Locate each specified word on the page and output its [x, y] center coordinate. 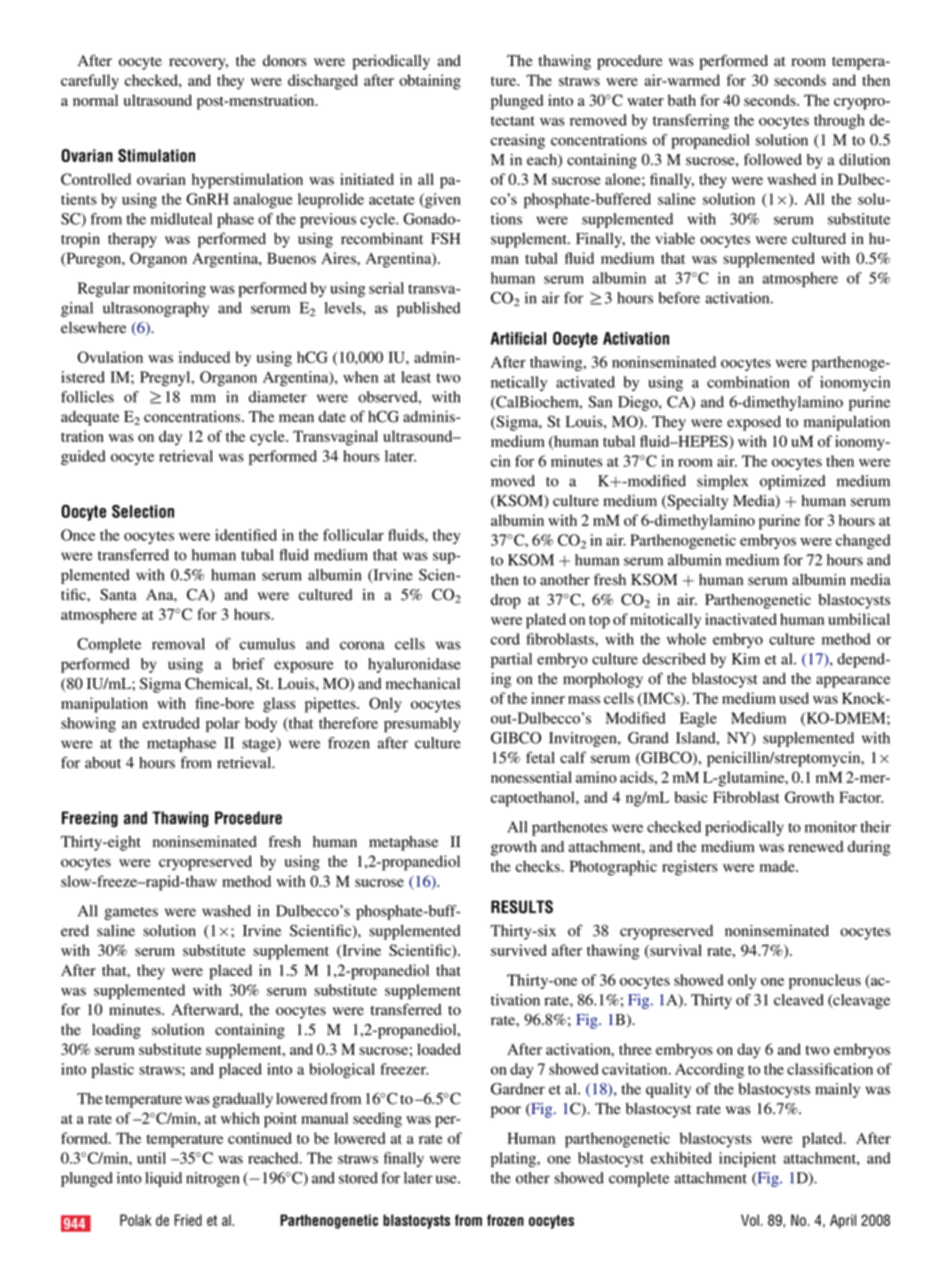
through [839, 121]
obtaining [430, 82]
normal [95, 100]
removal [178, 644]
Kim [746, 659]
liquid [163, 1179]
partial [511, 660]
